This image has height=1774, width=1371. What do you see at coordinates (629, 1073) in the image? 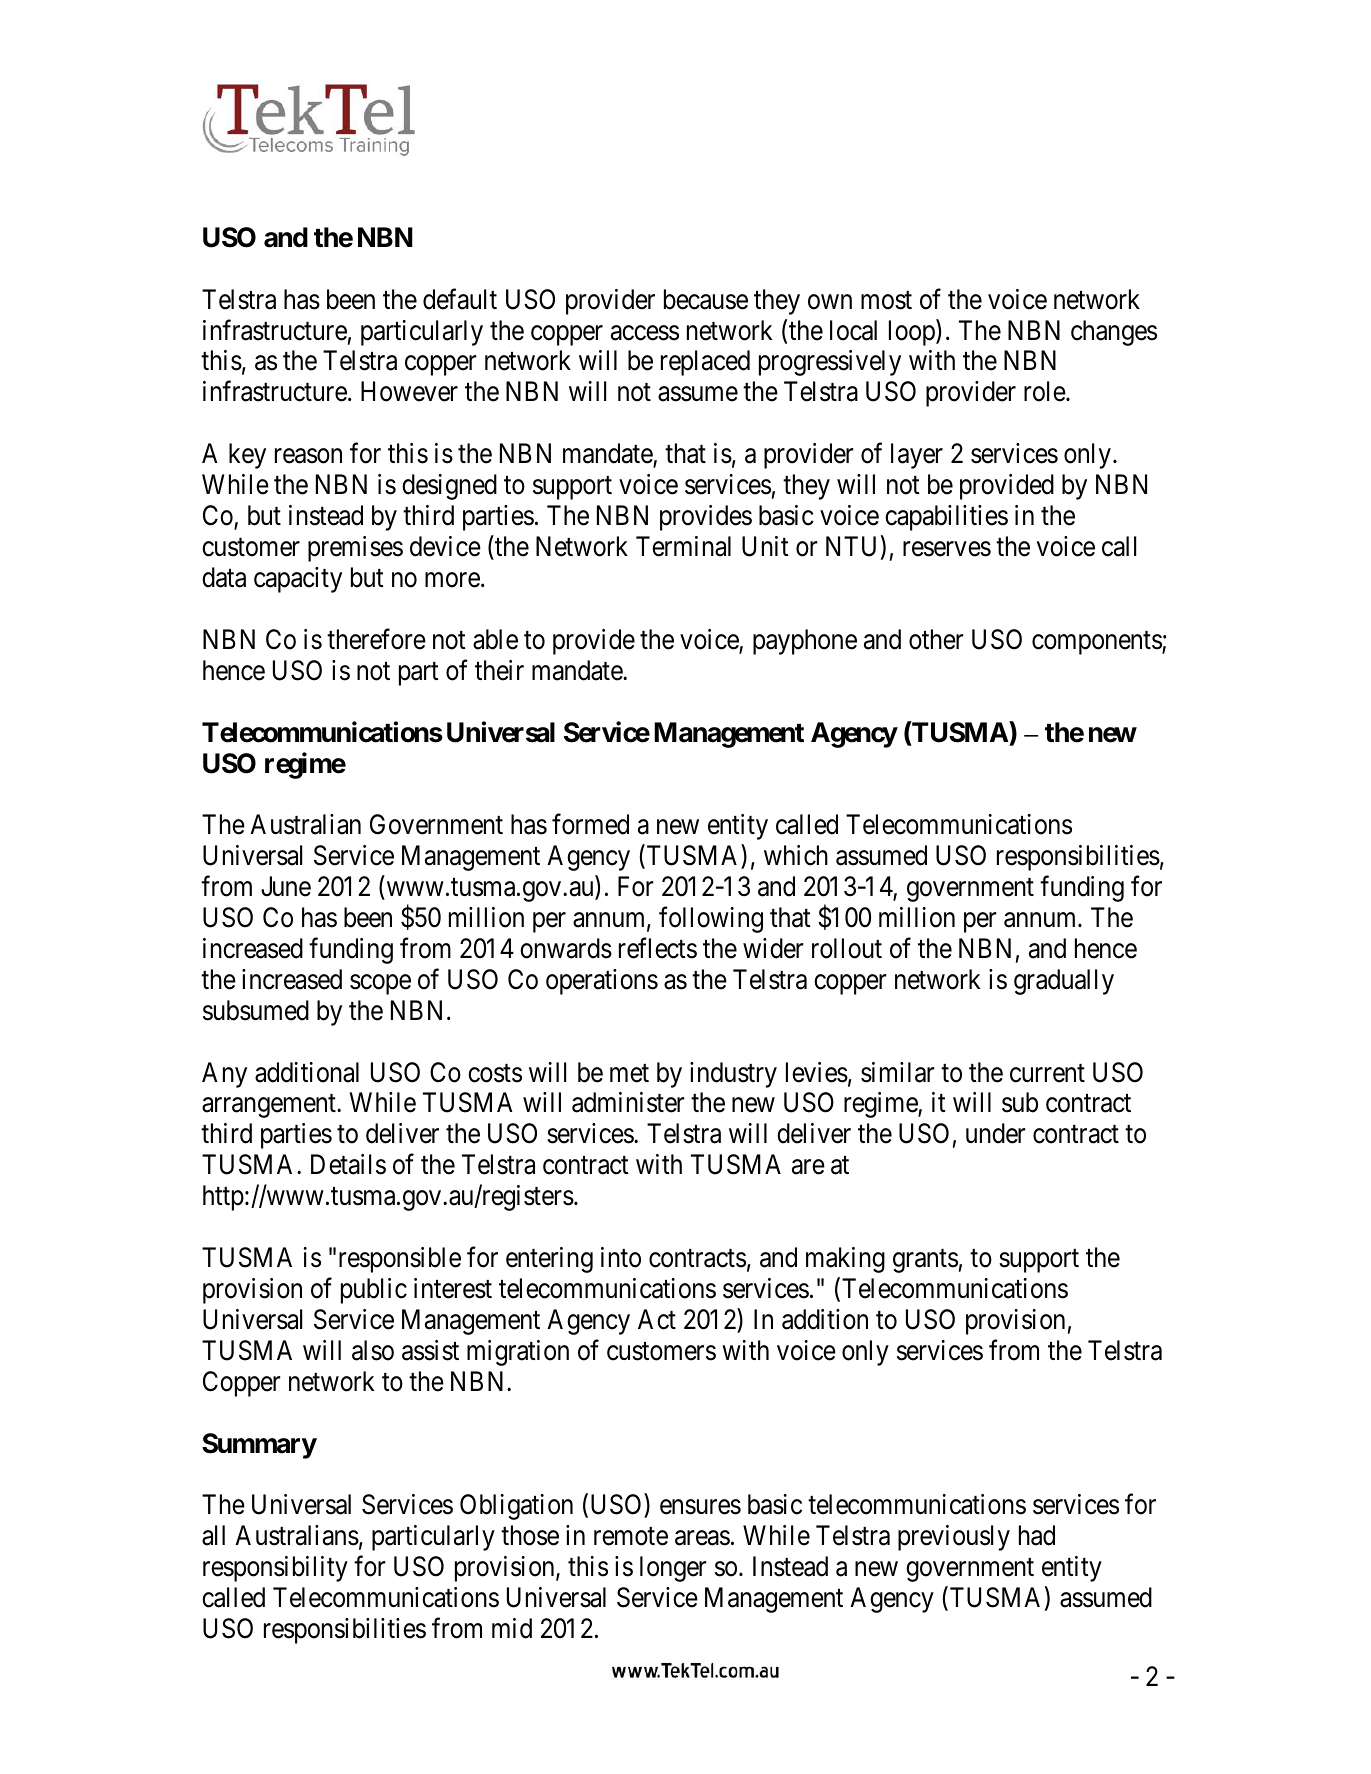
I see `met` at bounding box center [629, 1073].
